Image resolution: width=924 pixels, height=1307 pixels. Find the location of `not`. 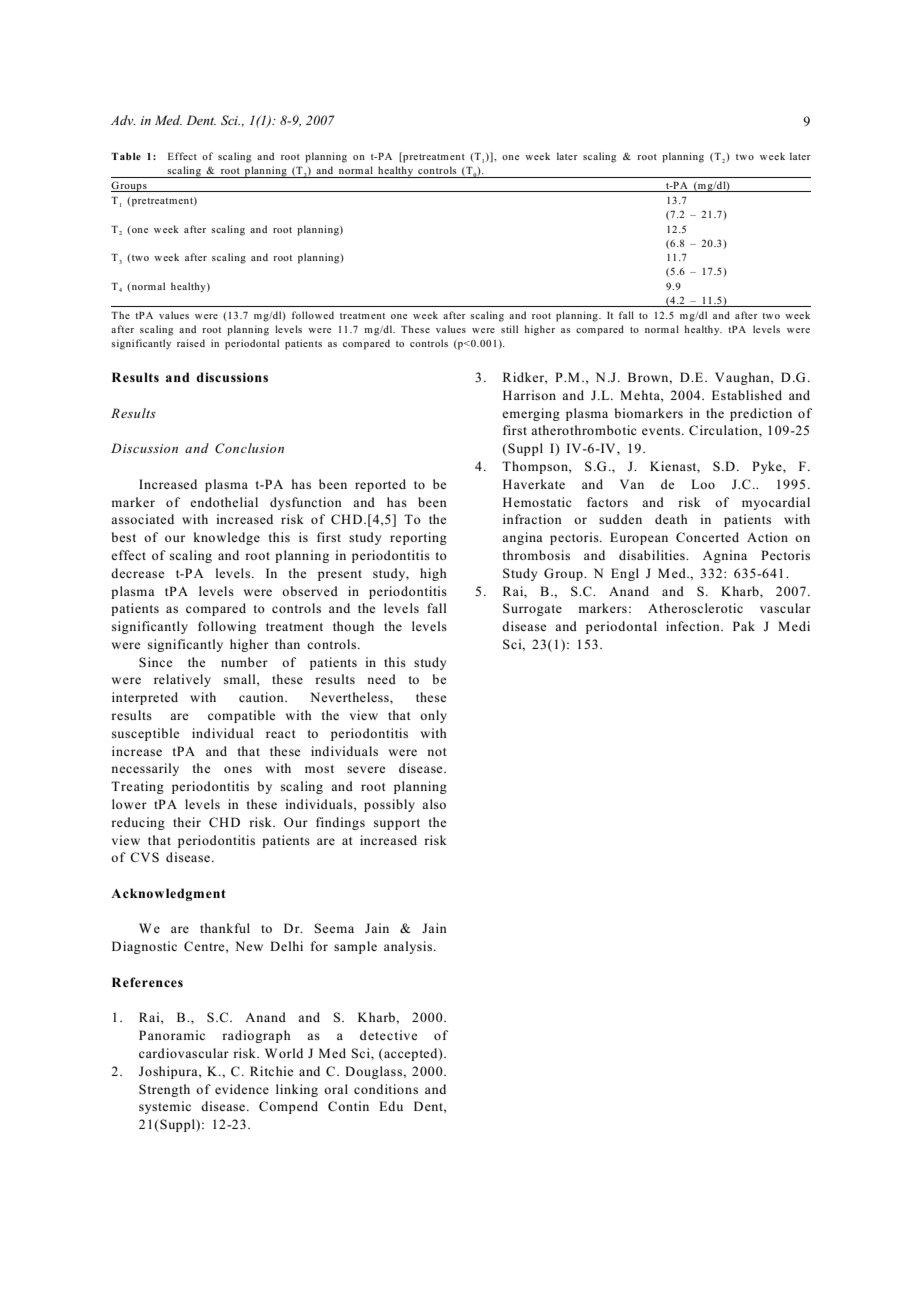

not is located at coordinates (437, 752).
